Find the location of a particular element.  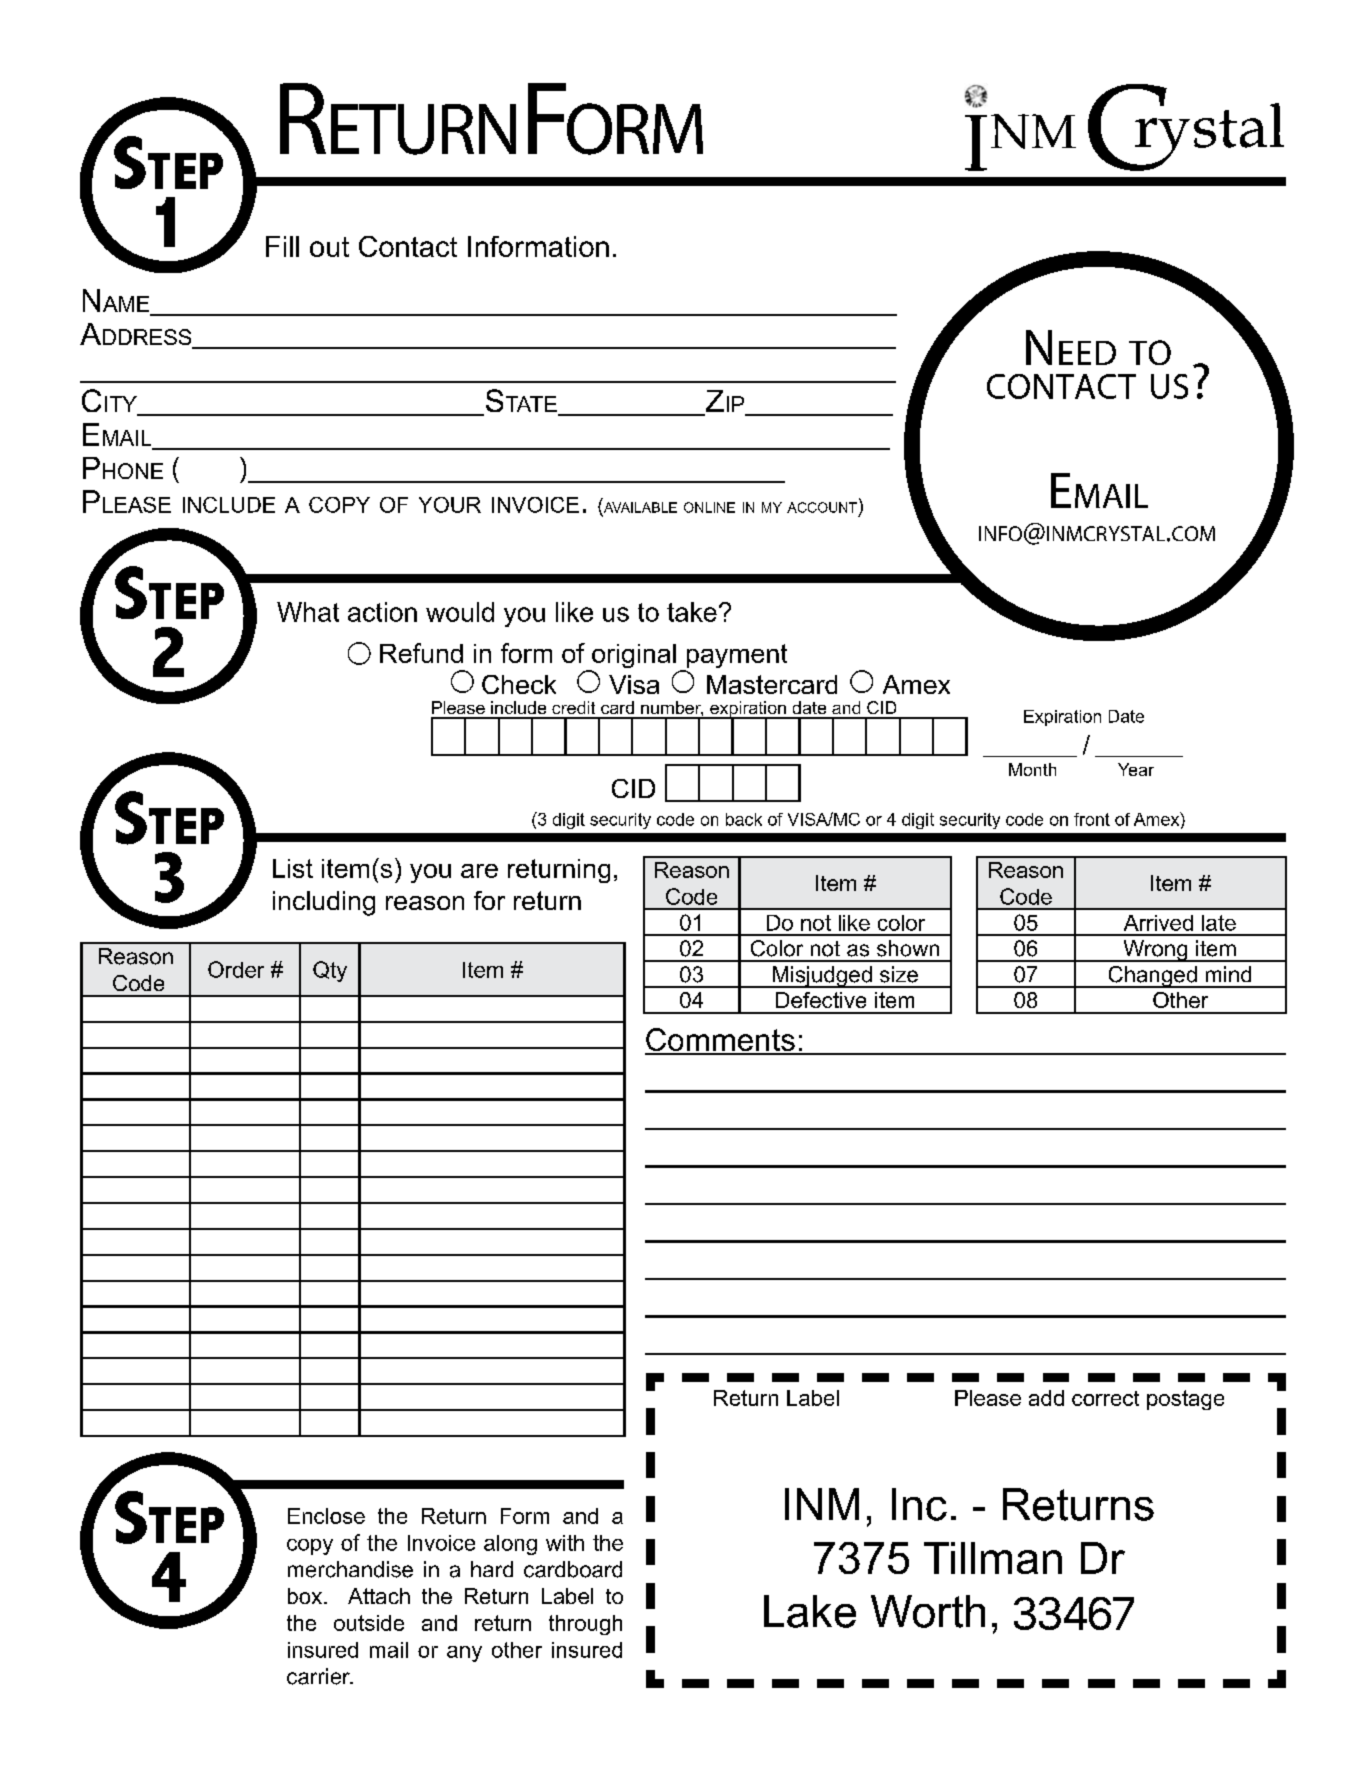

outside is located at coordinates (369, 1623).
